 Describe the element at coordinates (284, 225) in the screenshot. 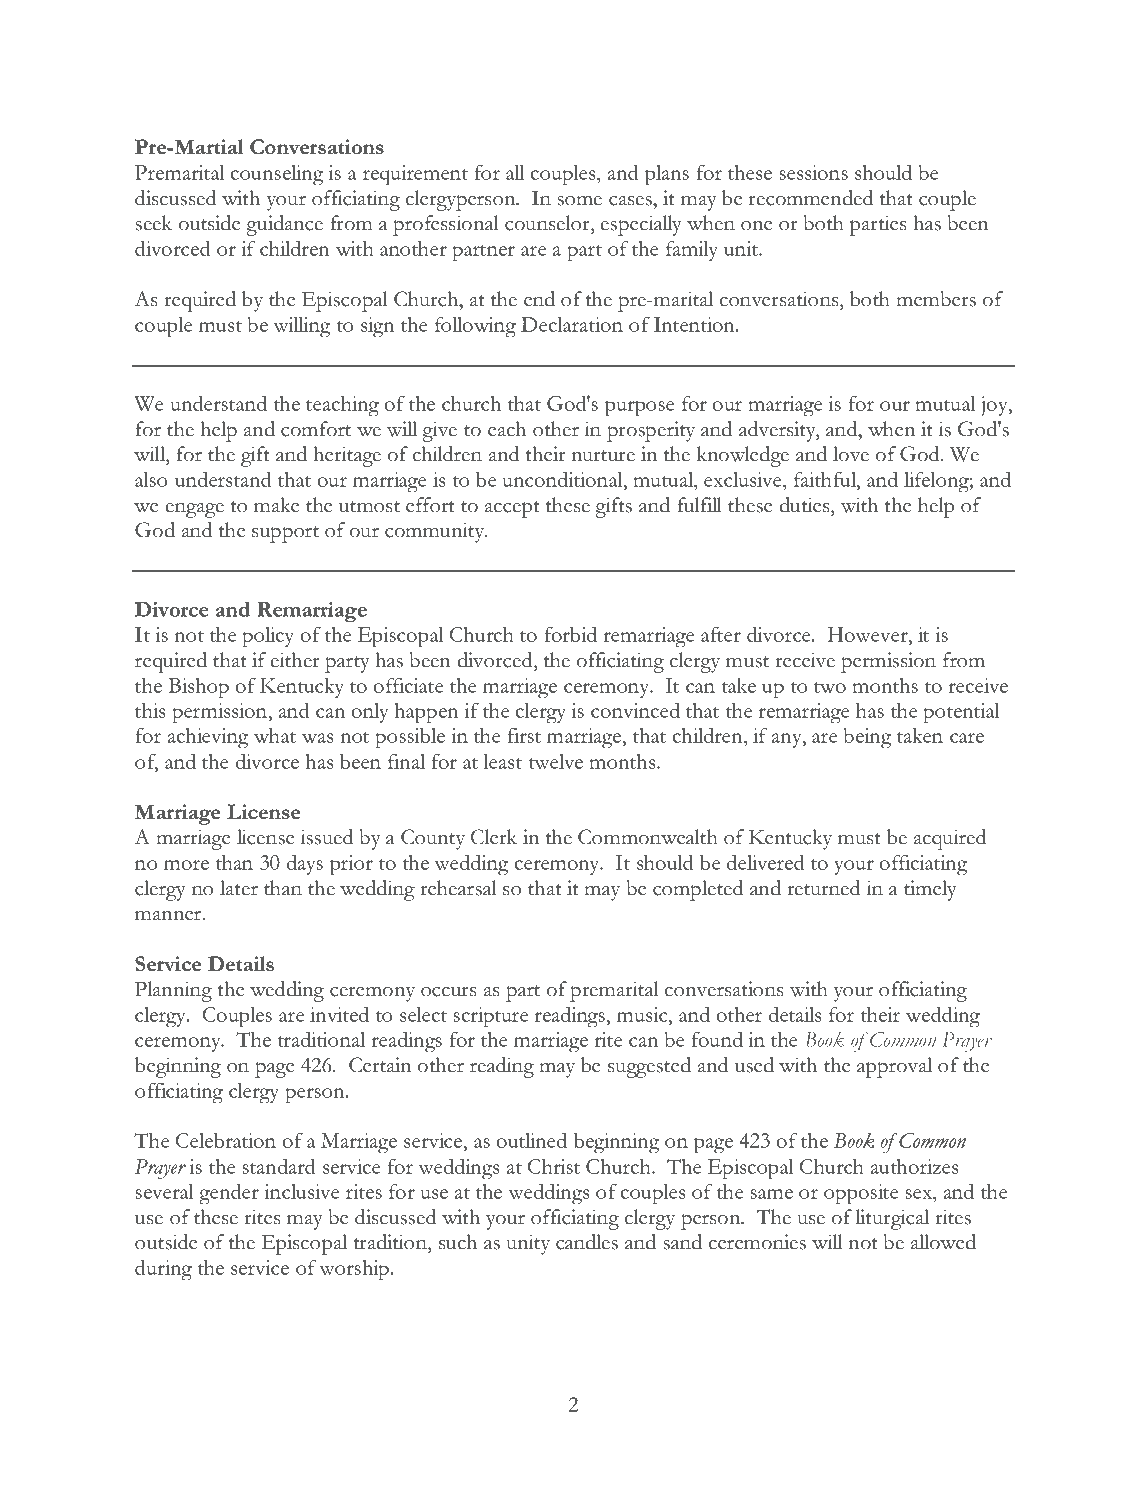

I see `guidance` at that location.
